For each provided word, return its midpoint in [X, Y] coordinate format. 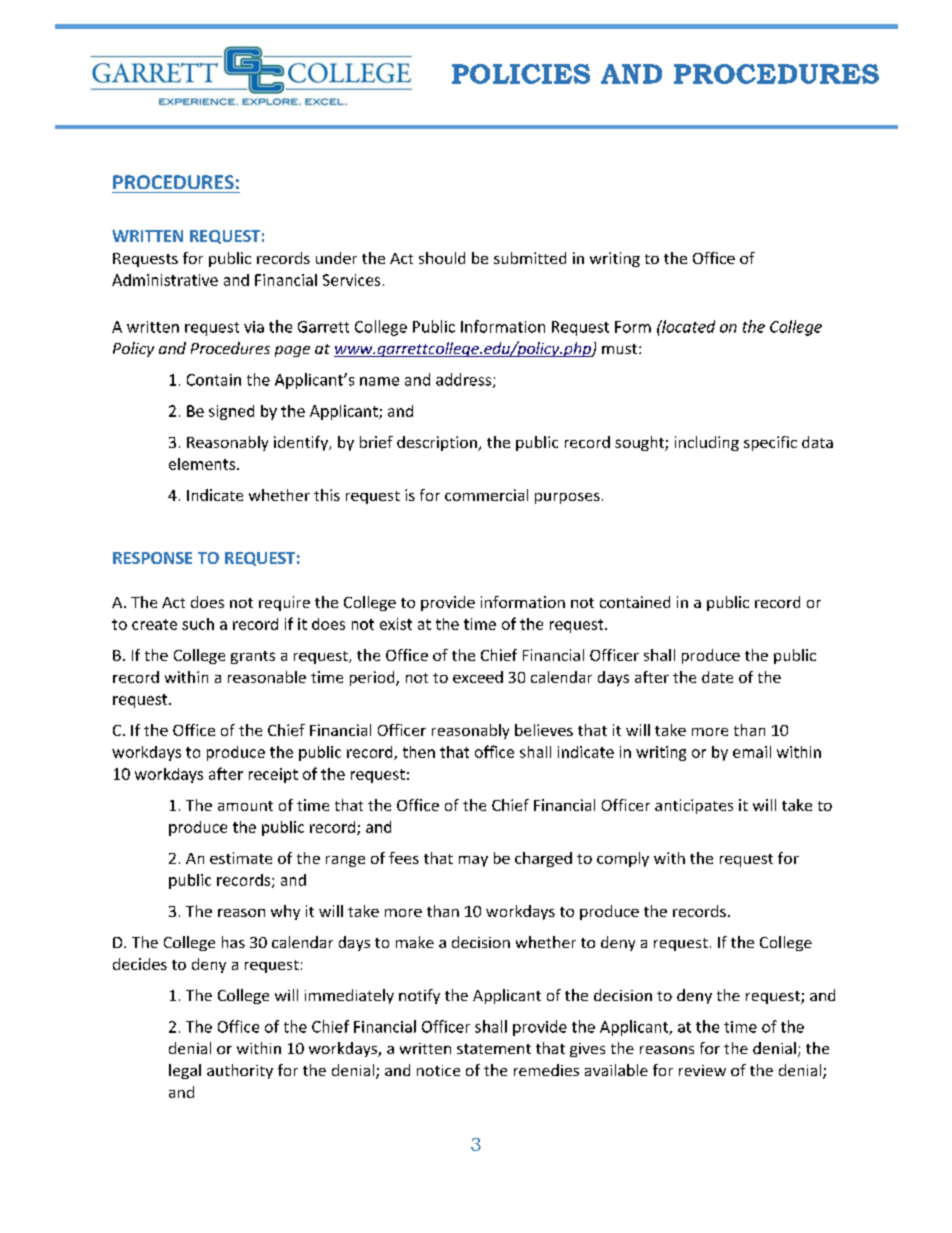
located [687, 326]
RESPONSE [152, 558]
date [717, 677]
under [336, 258]
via [254, 327]
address [465, 380]
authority [240, 1071]
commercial [486, 495]
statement [494, 1049]
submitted [530, 258]
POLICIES [521, 74]
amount [245, 806]
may [473, 861]
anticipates [694, 806]
